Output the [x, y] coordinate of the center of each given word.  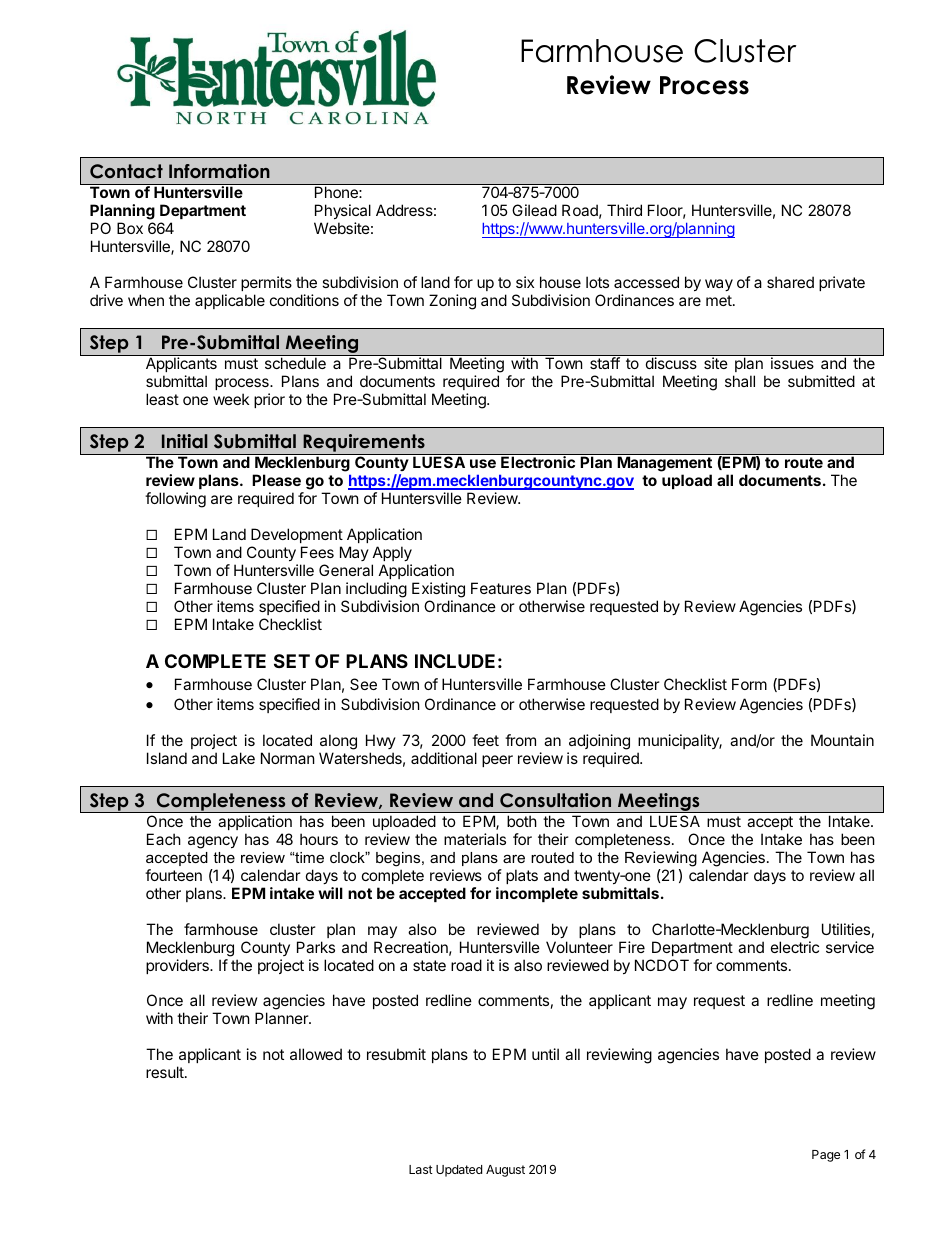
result [166, 1072]
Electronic [538, 462]
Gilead [534, 210]
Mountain [842, 740]
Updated [459, 1171]
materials [475, 839]
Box [130, 228]
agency [213, 842]
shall [740, 381]
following [175, 500]
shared [790, 282]
